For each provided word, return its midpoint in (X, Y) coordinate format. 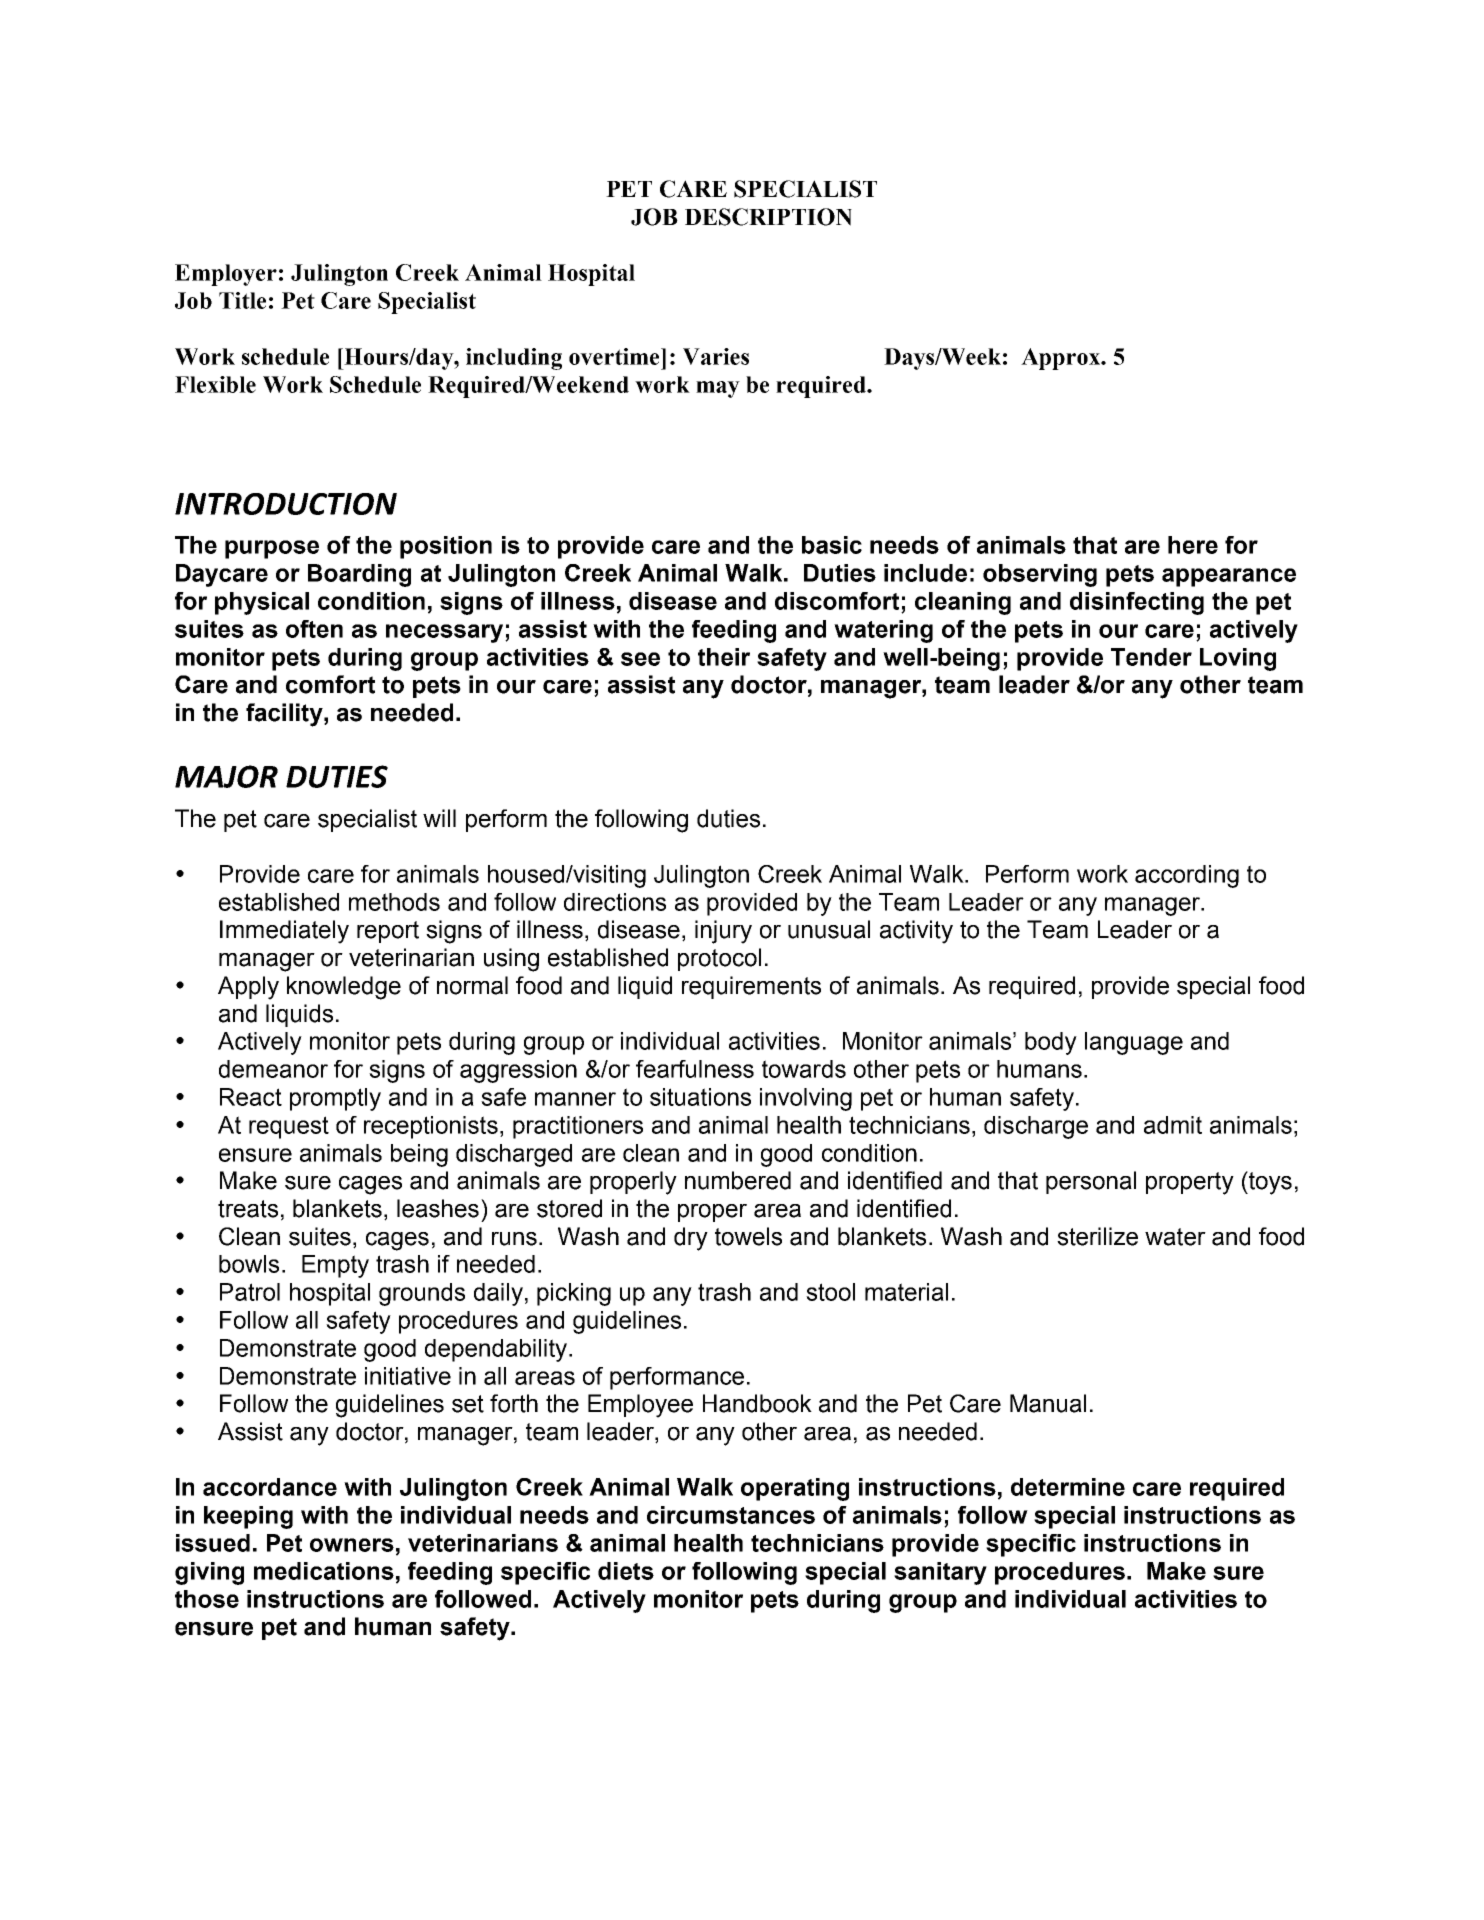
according (1187, 876)
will (439, 818)
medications (324, 1571)
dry (691, 1239)
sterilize (1097, 1236)
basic (832, 545)
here (1193, 545)
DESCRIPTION (768, 217)
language (1134, 1043)
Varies (716, 356)
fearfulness (695, 1069)
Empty (335, 1266)
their (724, 657)
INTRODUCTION (286, 504)
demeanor (273, 1069)
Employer (226, 275)
